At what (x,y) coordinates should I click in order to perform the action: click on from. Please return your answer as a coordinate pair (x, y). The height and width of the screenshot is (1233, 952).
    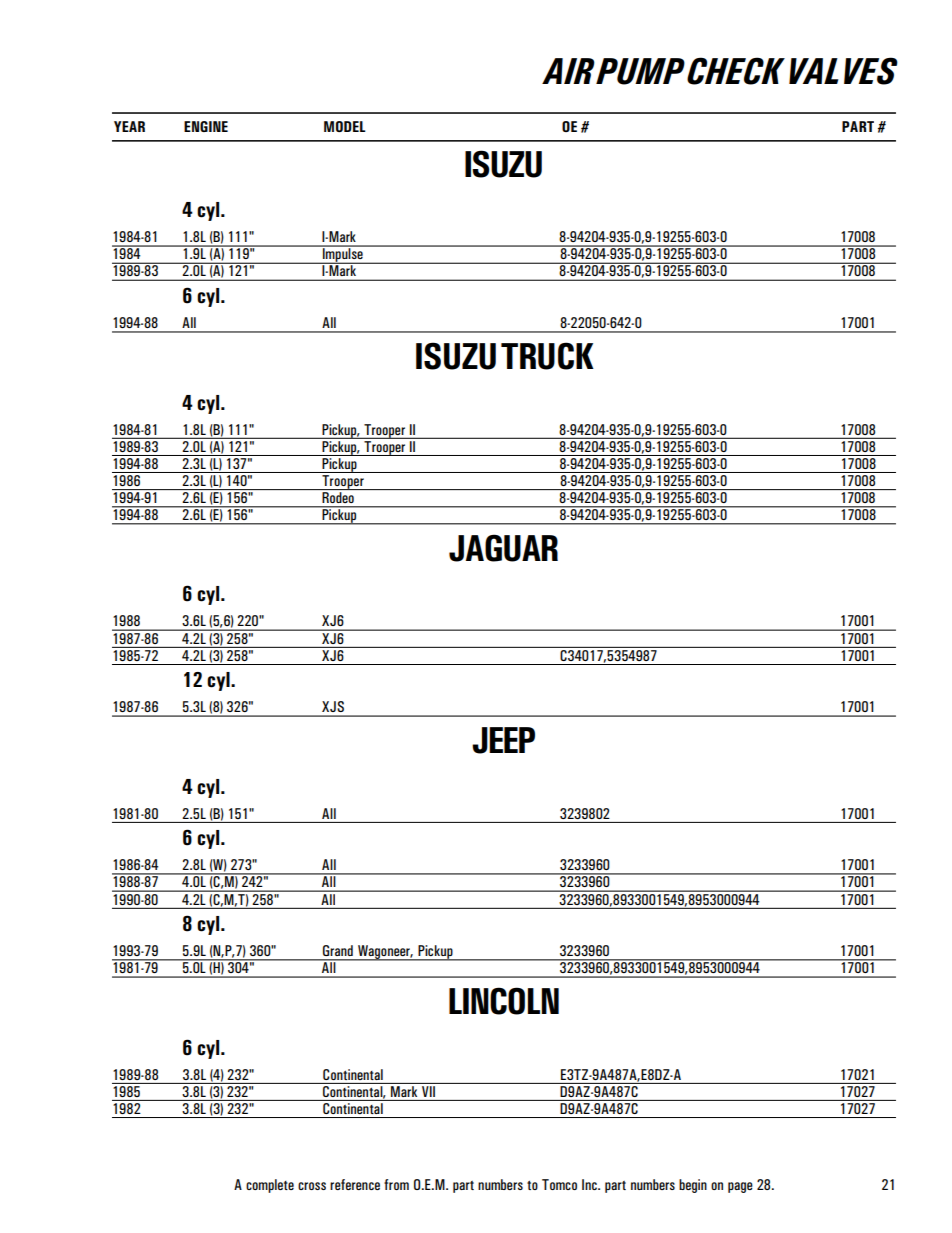
    Looking at the image, I should click on (396, 1184).
